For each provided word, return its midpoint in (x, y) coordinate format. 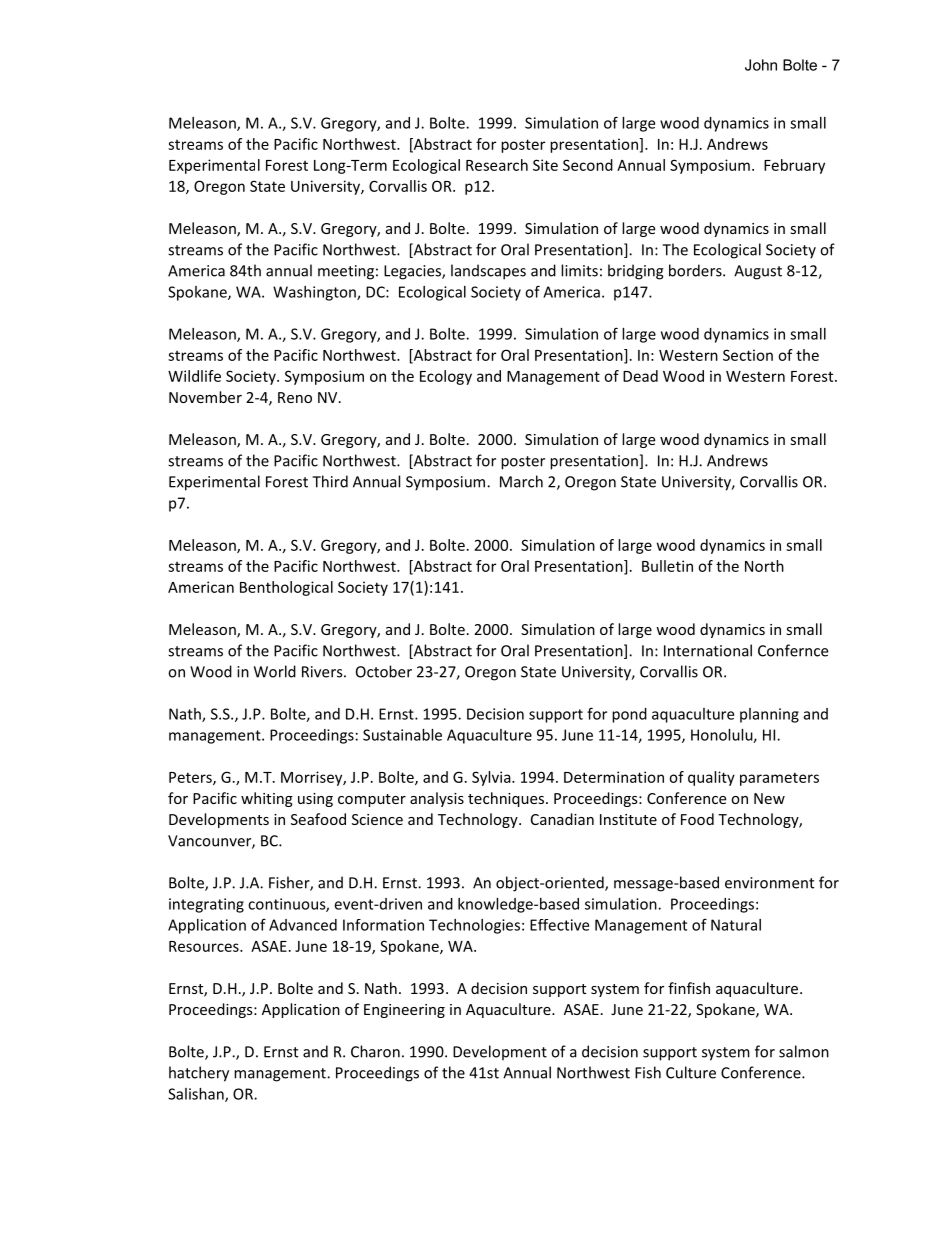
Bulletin (667, 566)
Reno (295, 397)
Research (497, 165)
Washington (315, 293)
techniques (507, 799)
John (761, 65)
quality (711, 778)
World (275, 671)
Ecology (446, 377)
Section (748, 355)
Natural (736, 925)
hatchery (199, 1074)
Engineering (404, 1011)
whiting (267, 799)
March (521, 481)
